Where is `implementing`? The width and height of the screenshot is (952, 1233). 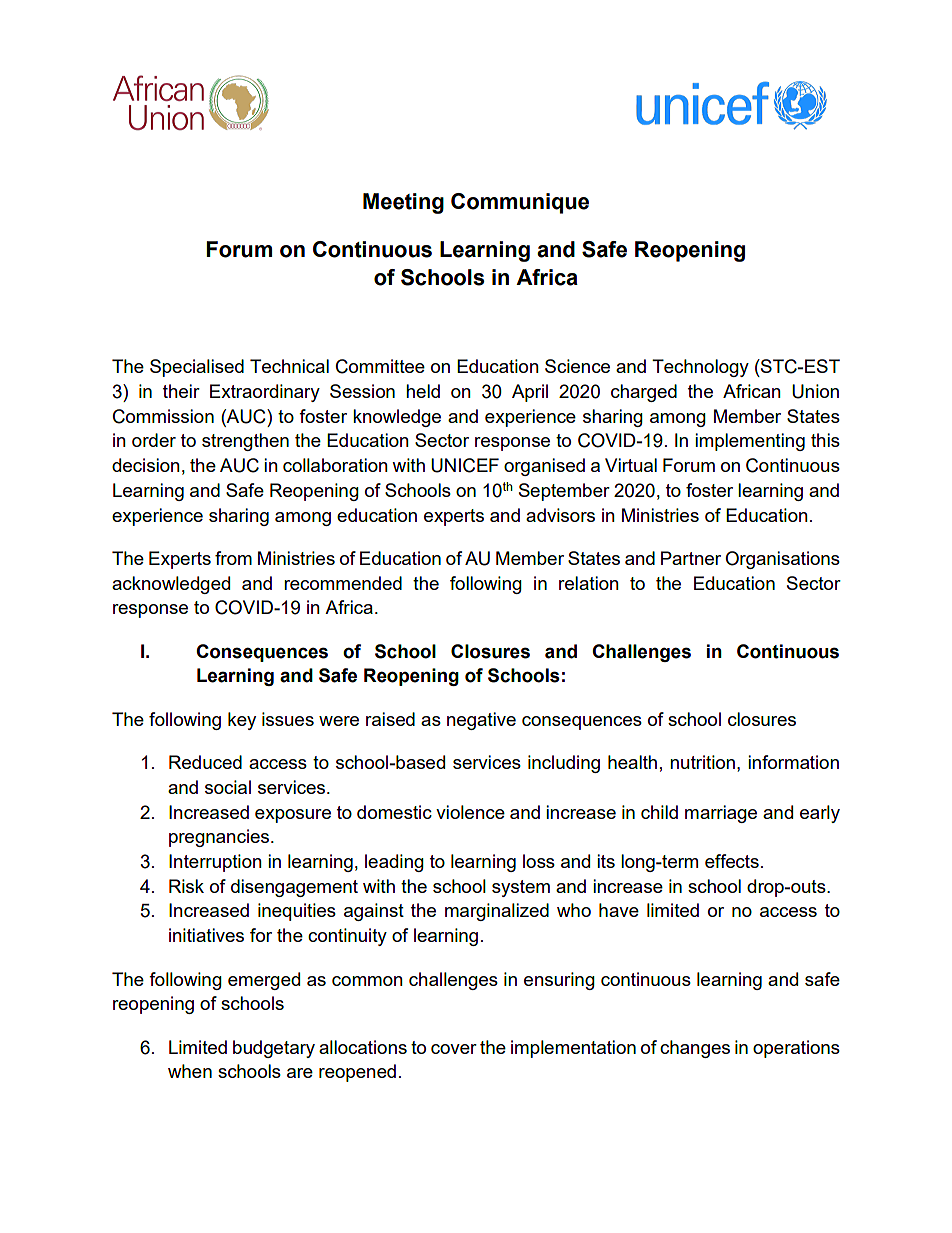
implementing is located at coordinates (750, 442).
